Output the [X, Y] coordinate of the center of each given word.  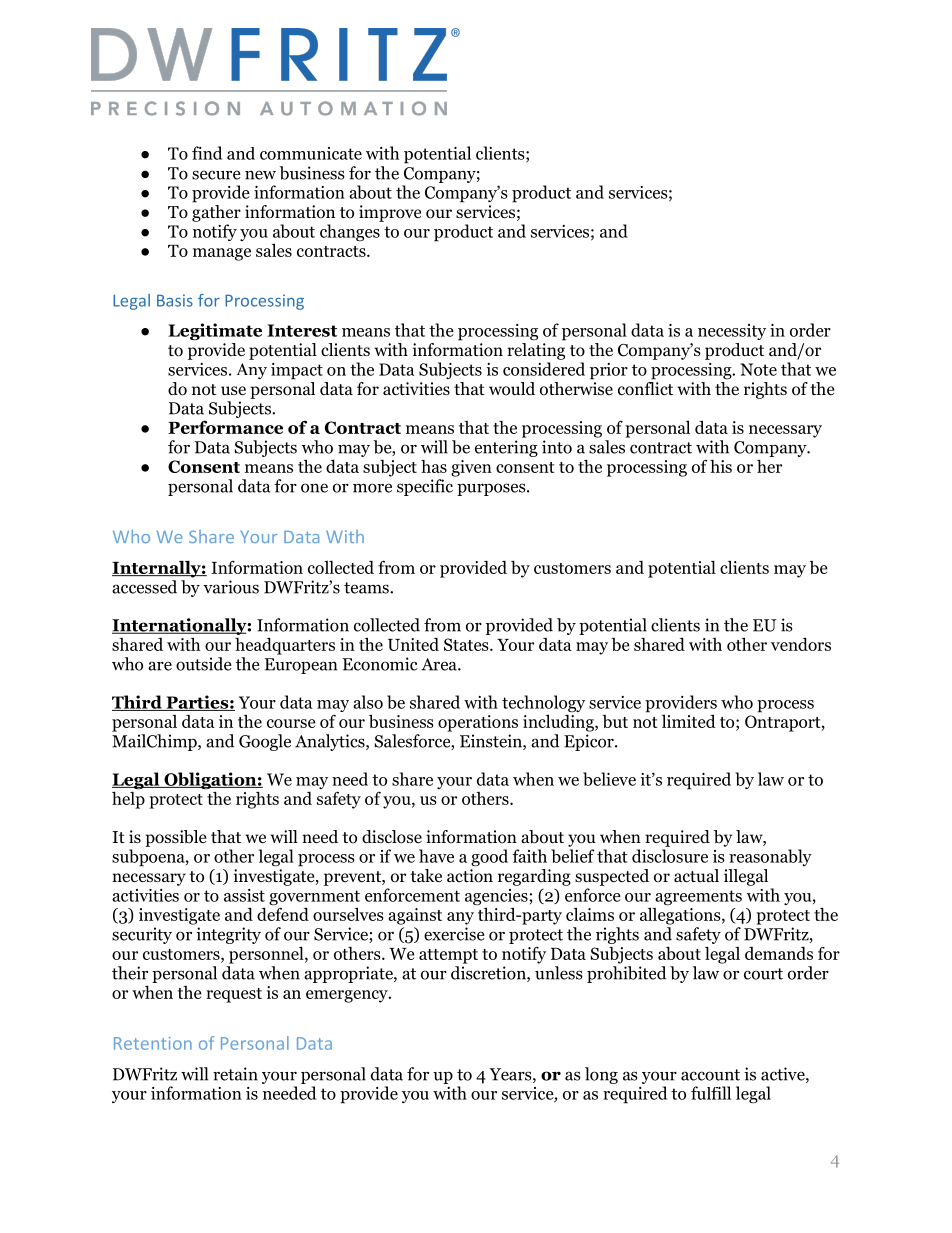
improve [390, 213]
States [467, 644]
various [231, 587]
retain [235, 1074]
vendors [801, 644]
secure [216, 175]
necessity [732, 332]
